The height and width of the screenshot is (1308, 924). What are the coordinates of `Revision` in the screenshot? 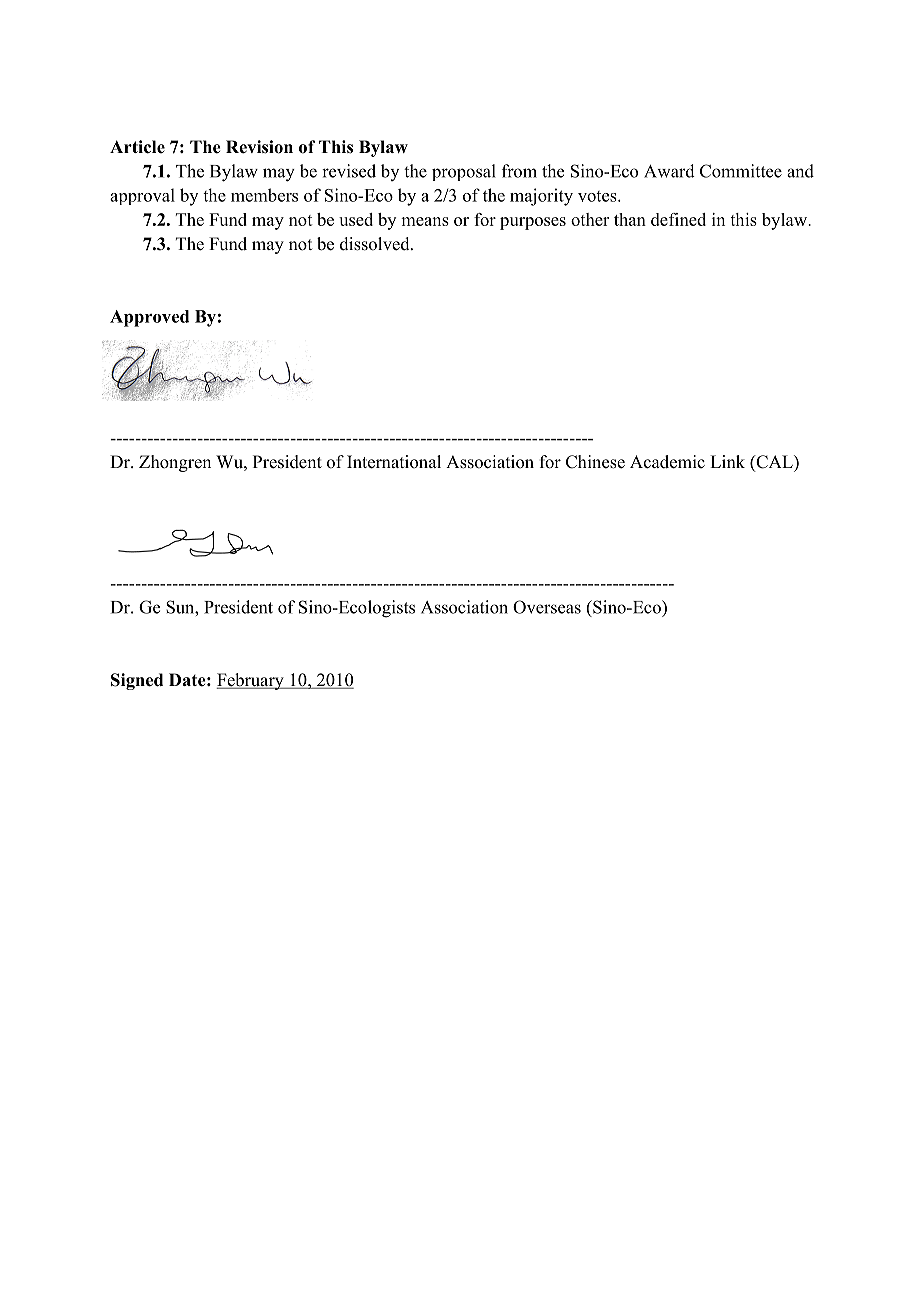 It's located at (259, 147).
